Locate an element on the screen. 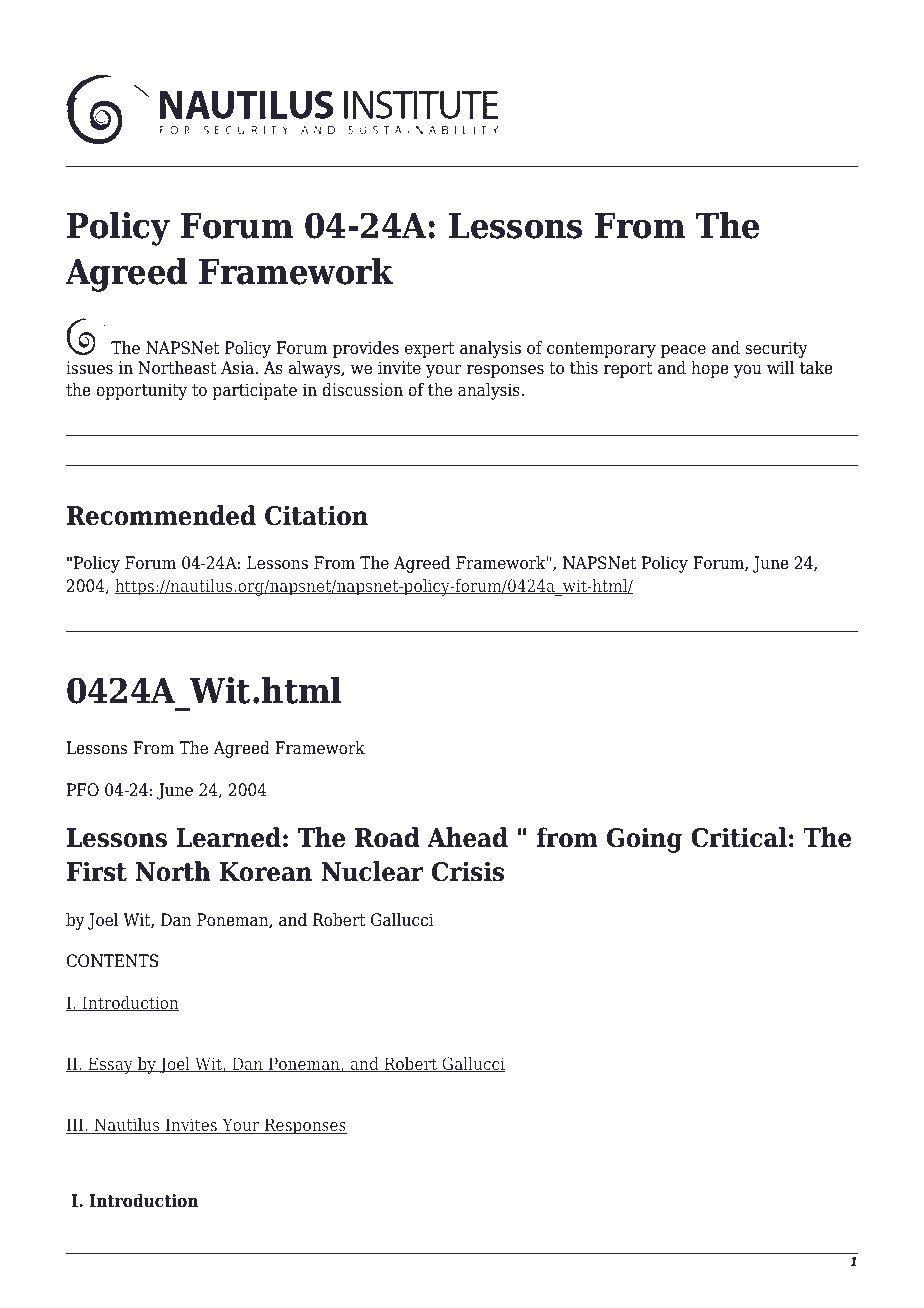 This screenshot has height=1308, width=924. Essay is located at coordinates (110, 1065).
